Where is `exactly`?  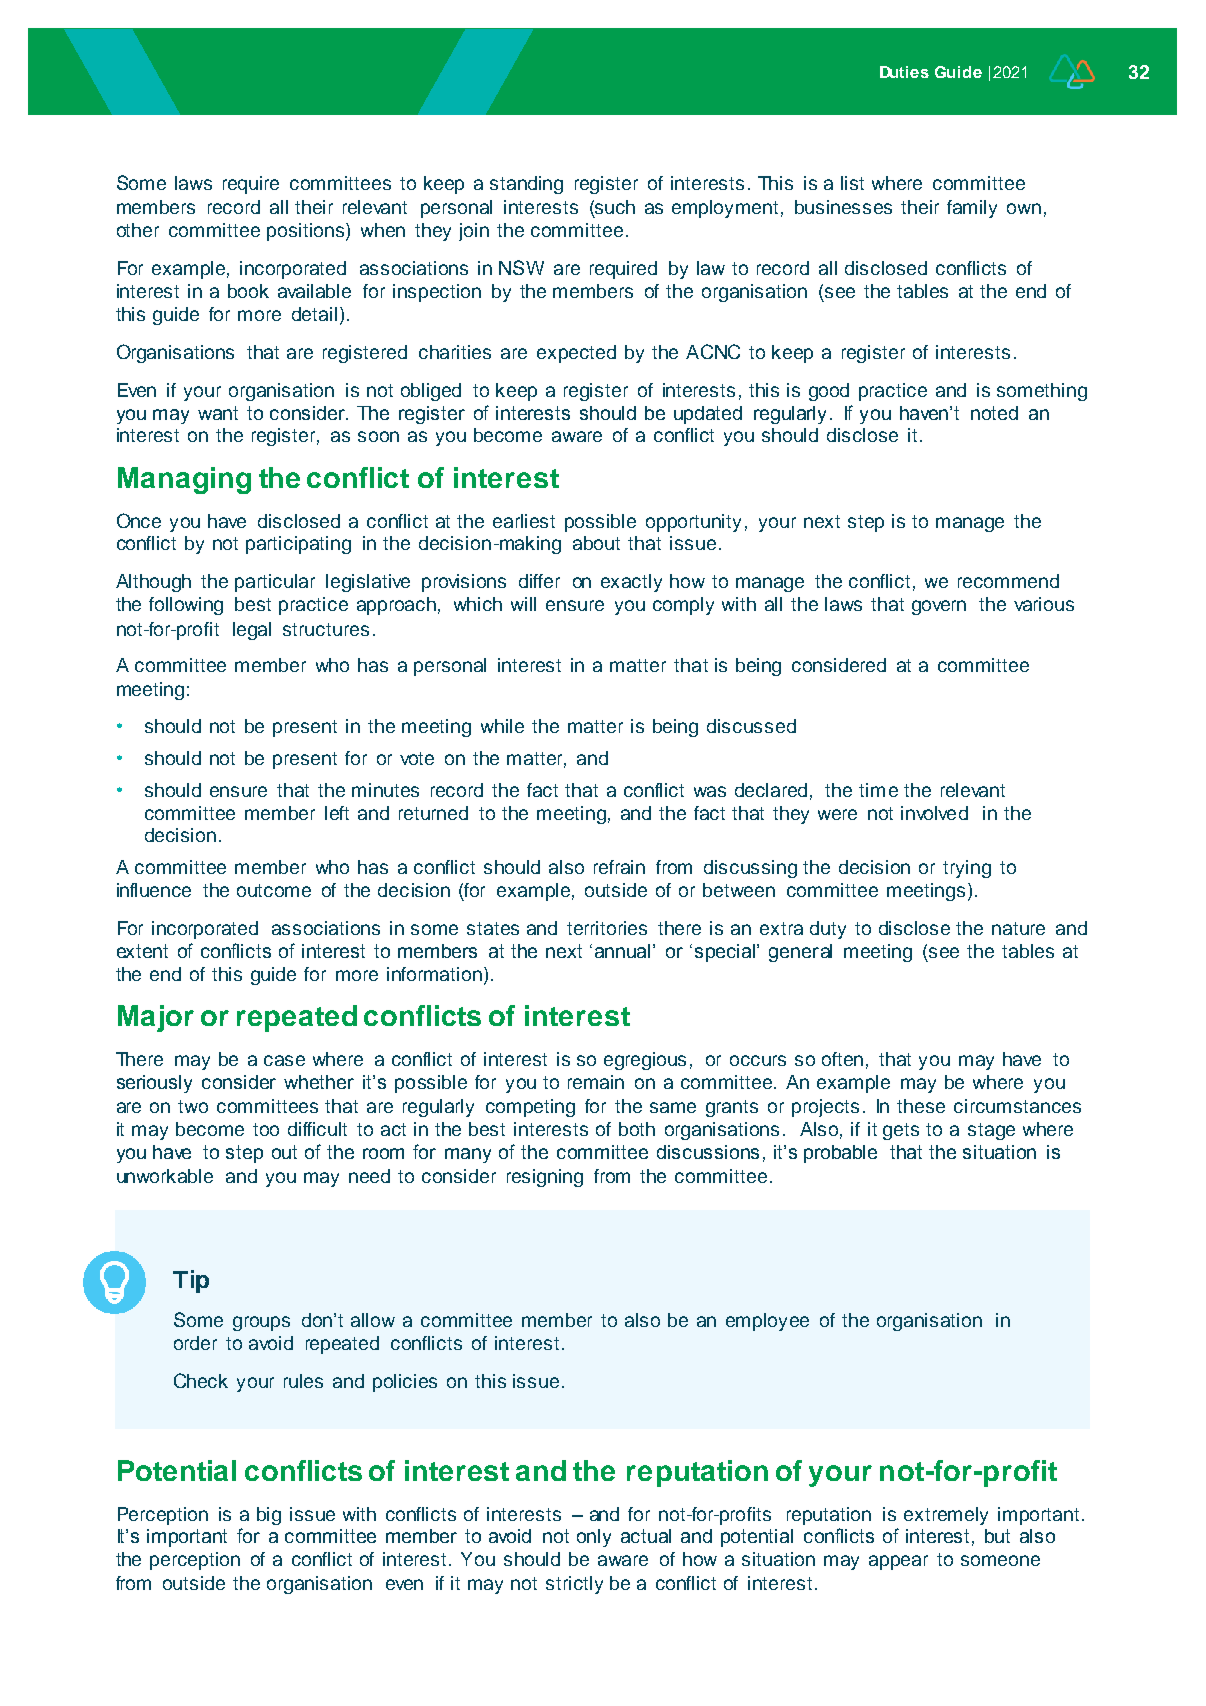 exactly is located at coordinates (631, 583).
